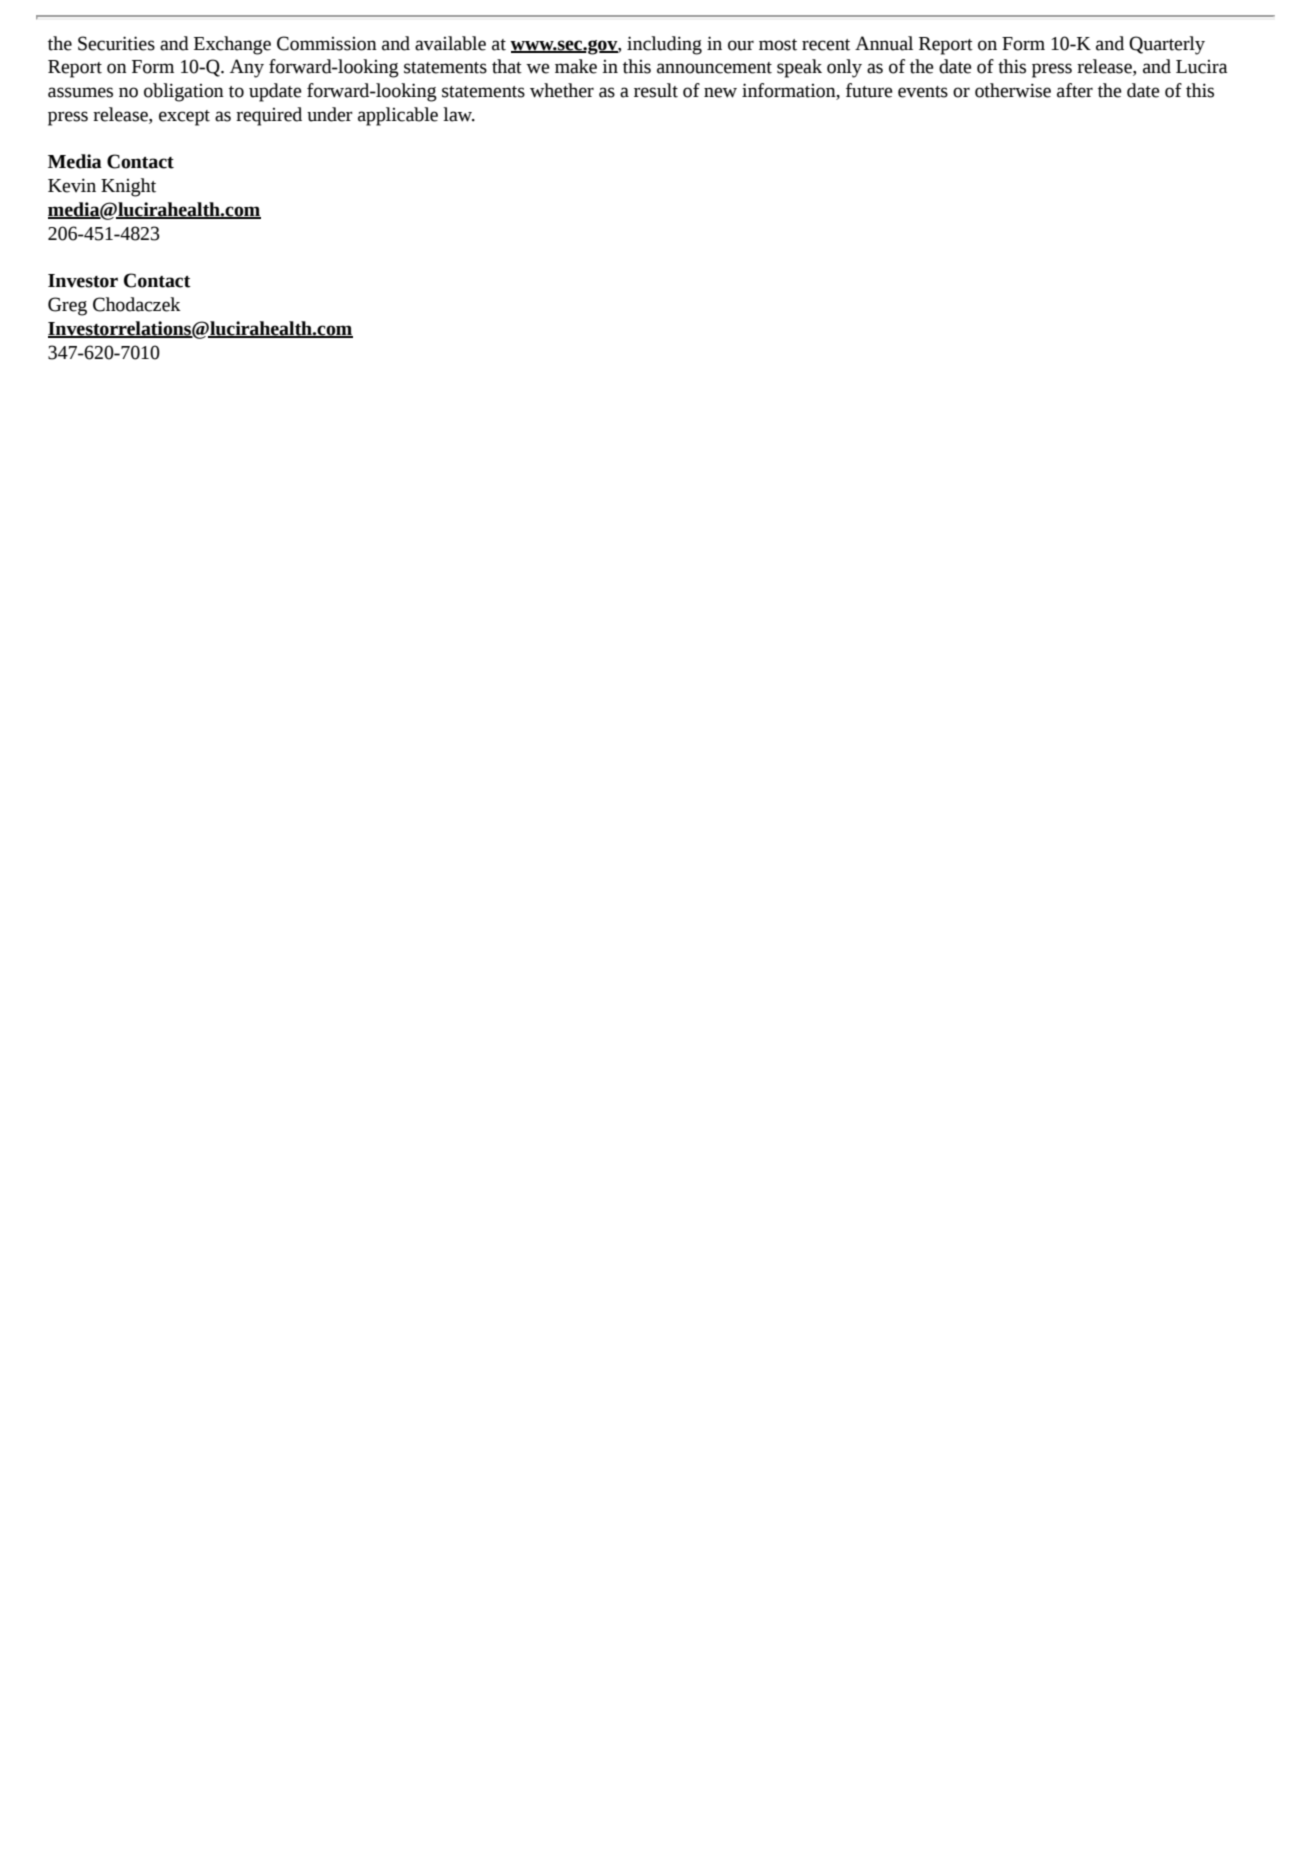 The image size is (1309, 1853). Describe the element at coordinates (128, 187) in the screenshot. I see `Knight` at that location.
